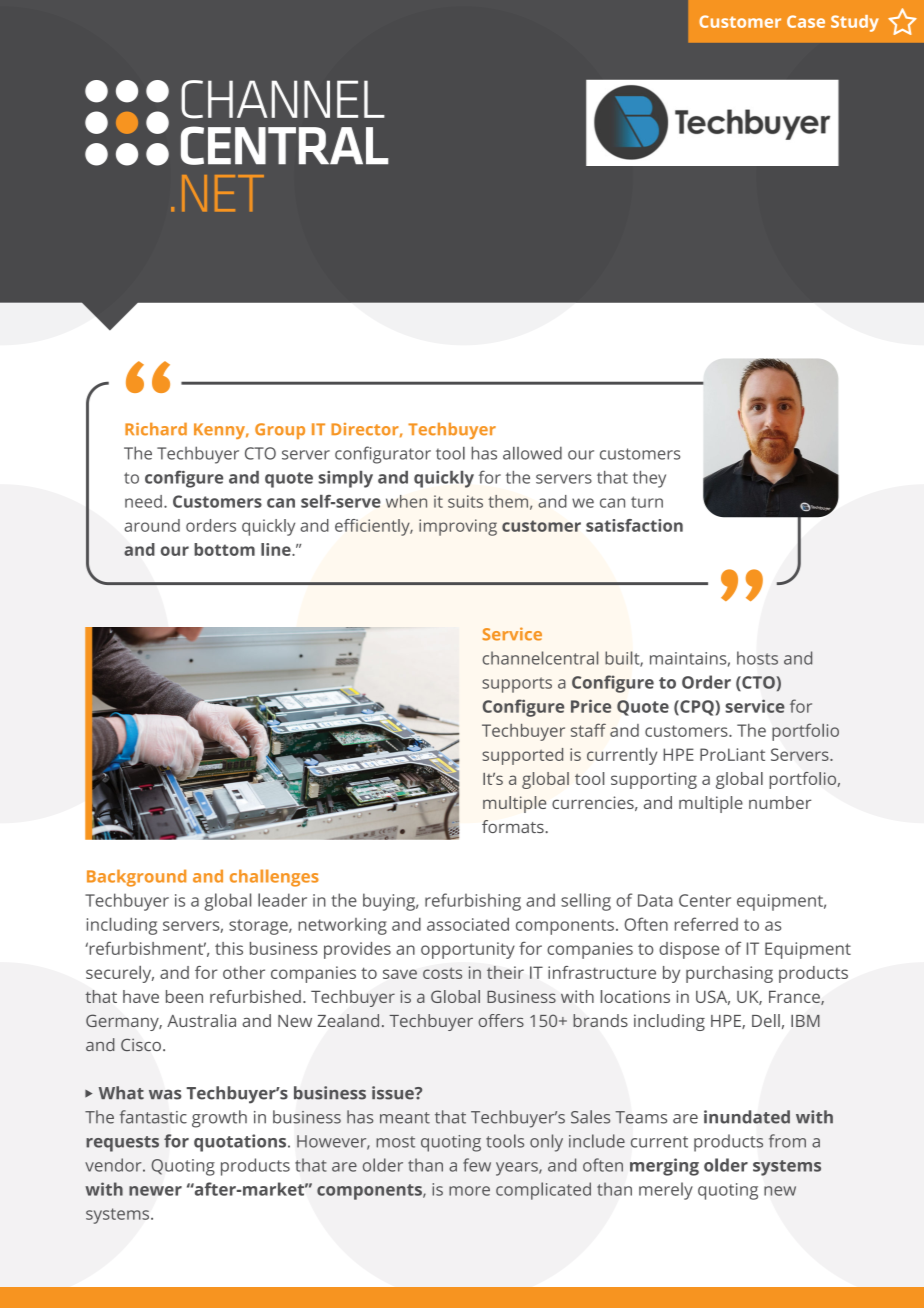  I want to click on number, so click(780, 802).
